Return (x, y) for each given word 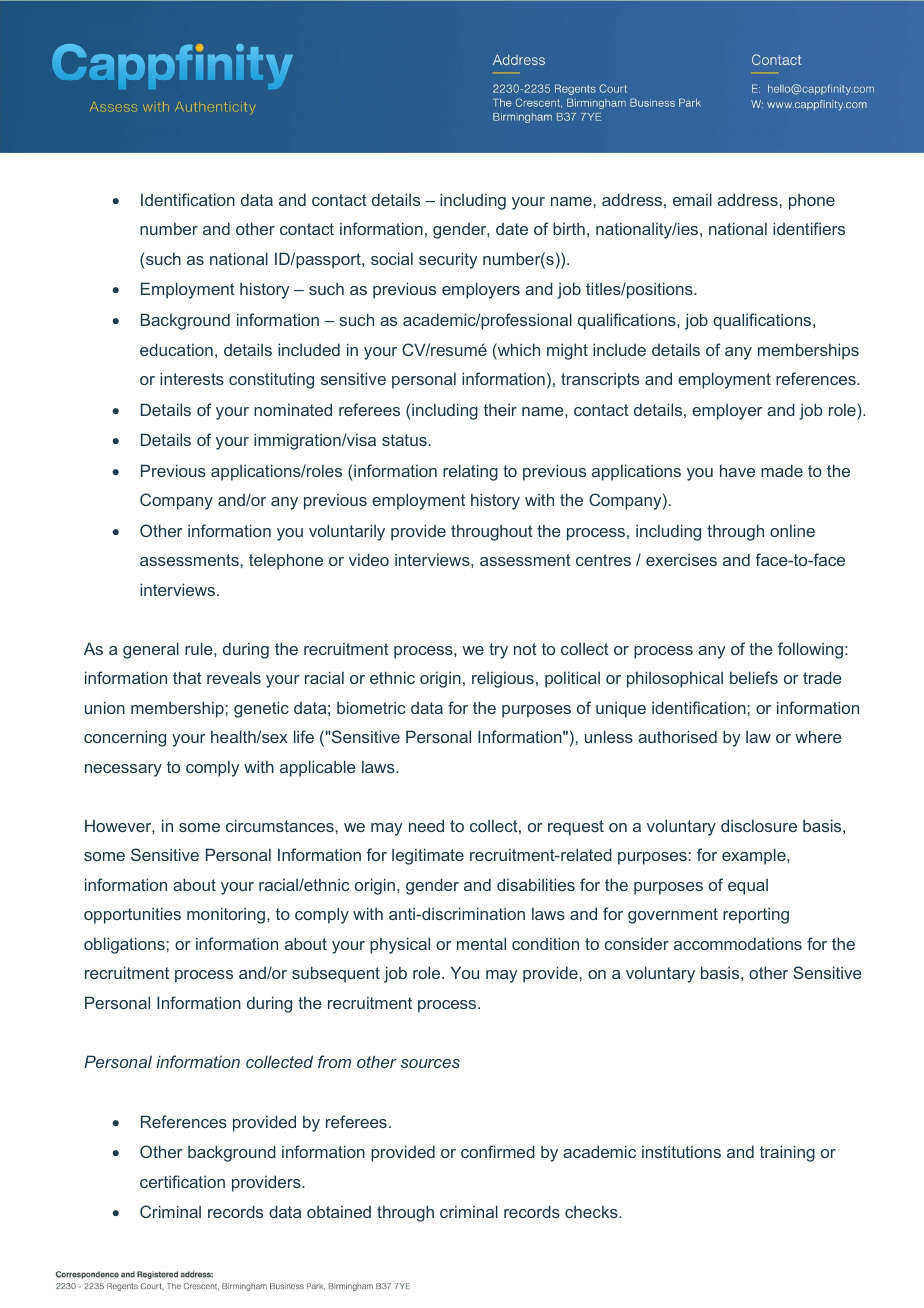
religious (503, 680)
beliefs (754, 677)
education (176, 349)
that (187, 677)
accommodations (738, 943)
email (692, 199)
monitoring (227, 915)
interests (192, 378)
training (787, 1153)
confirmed (498, 1151)
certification (182, 1181)
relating (470, 472)
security (448, 260)
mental (481, 943)
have (737, 470)
